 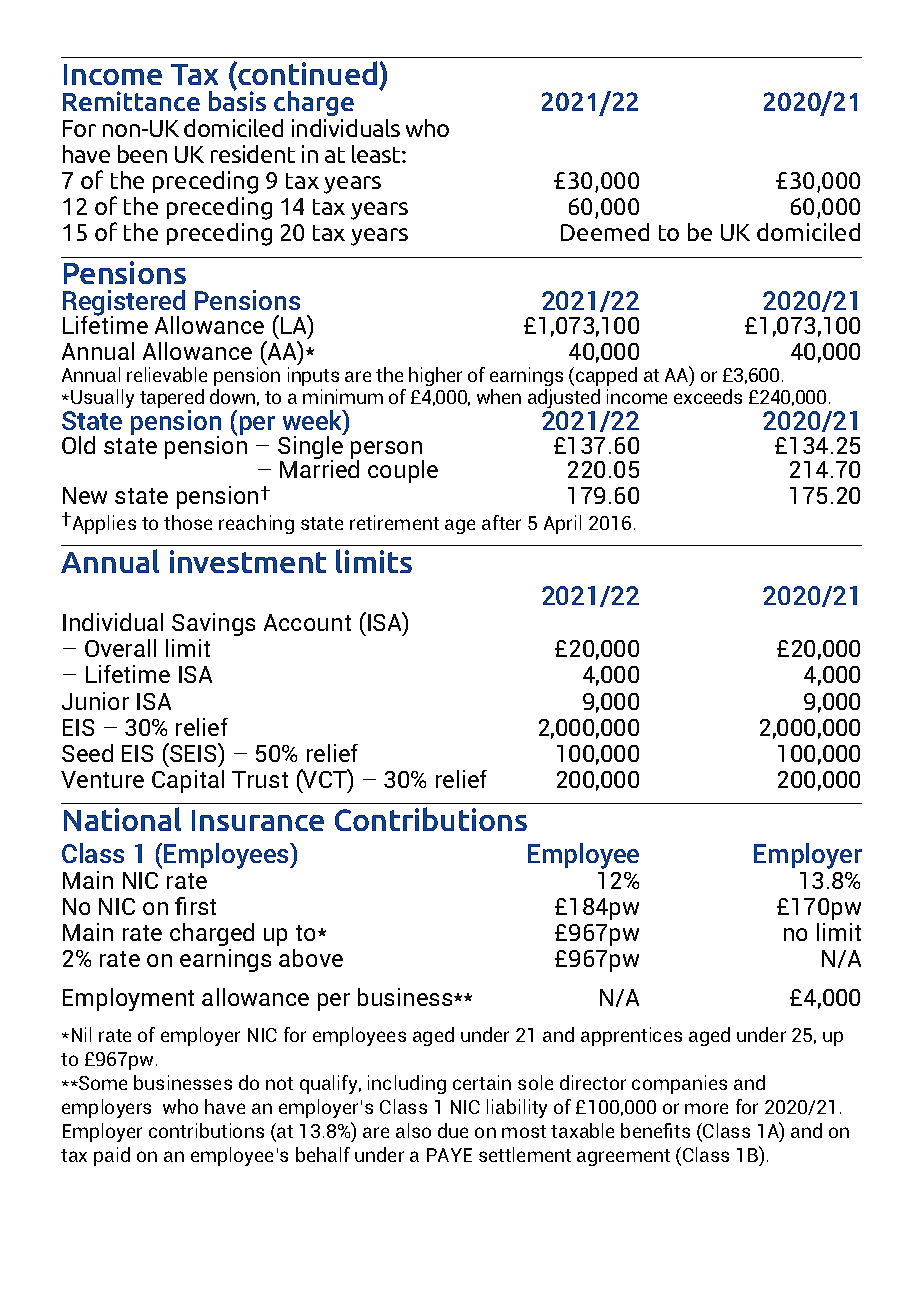 What do you see at coordinates (311, 958) in the document?
I see `above` at bounding box center [311, 958].
